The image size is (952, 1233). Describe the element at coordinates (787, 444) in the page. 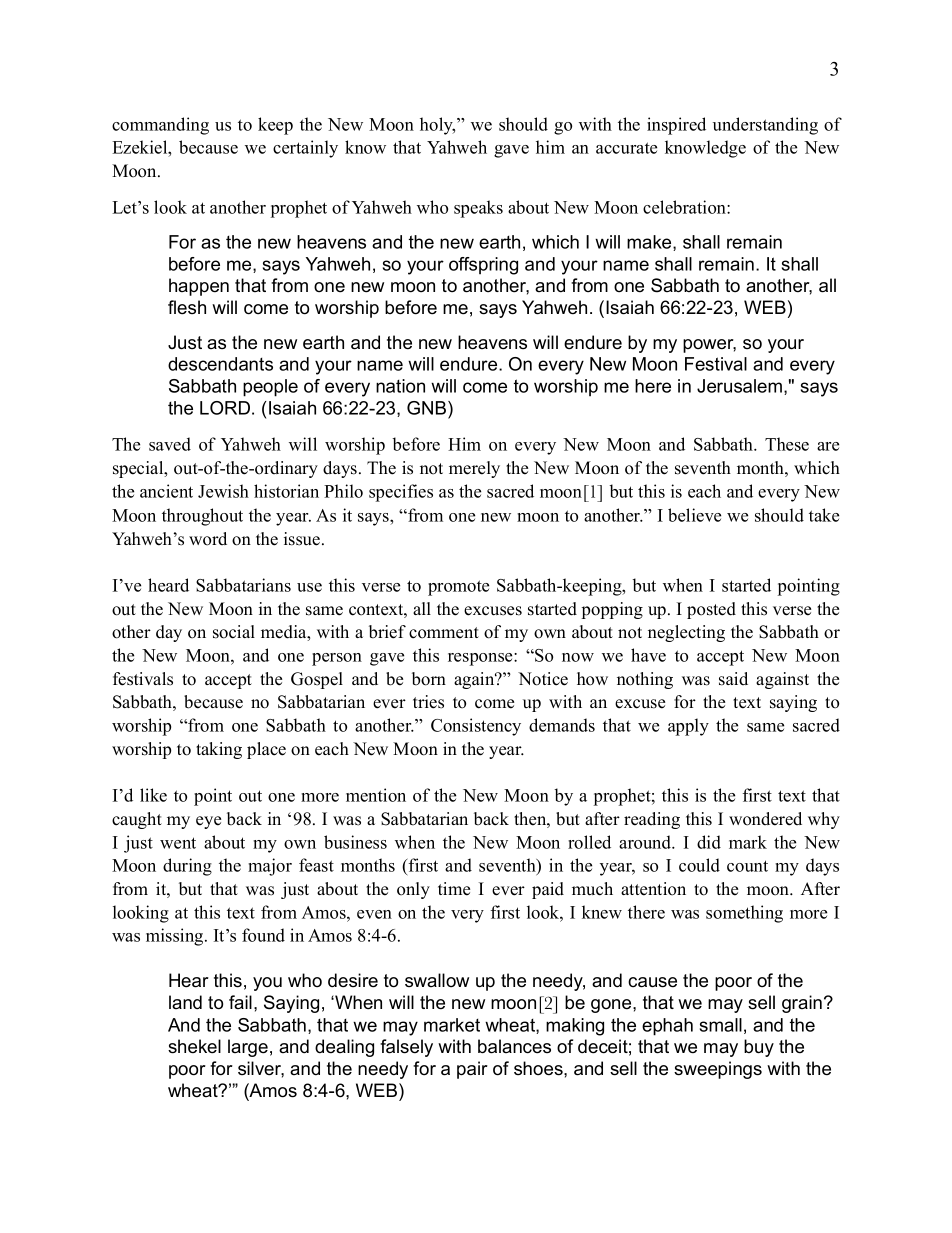

I see `These` at that location.
